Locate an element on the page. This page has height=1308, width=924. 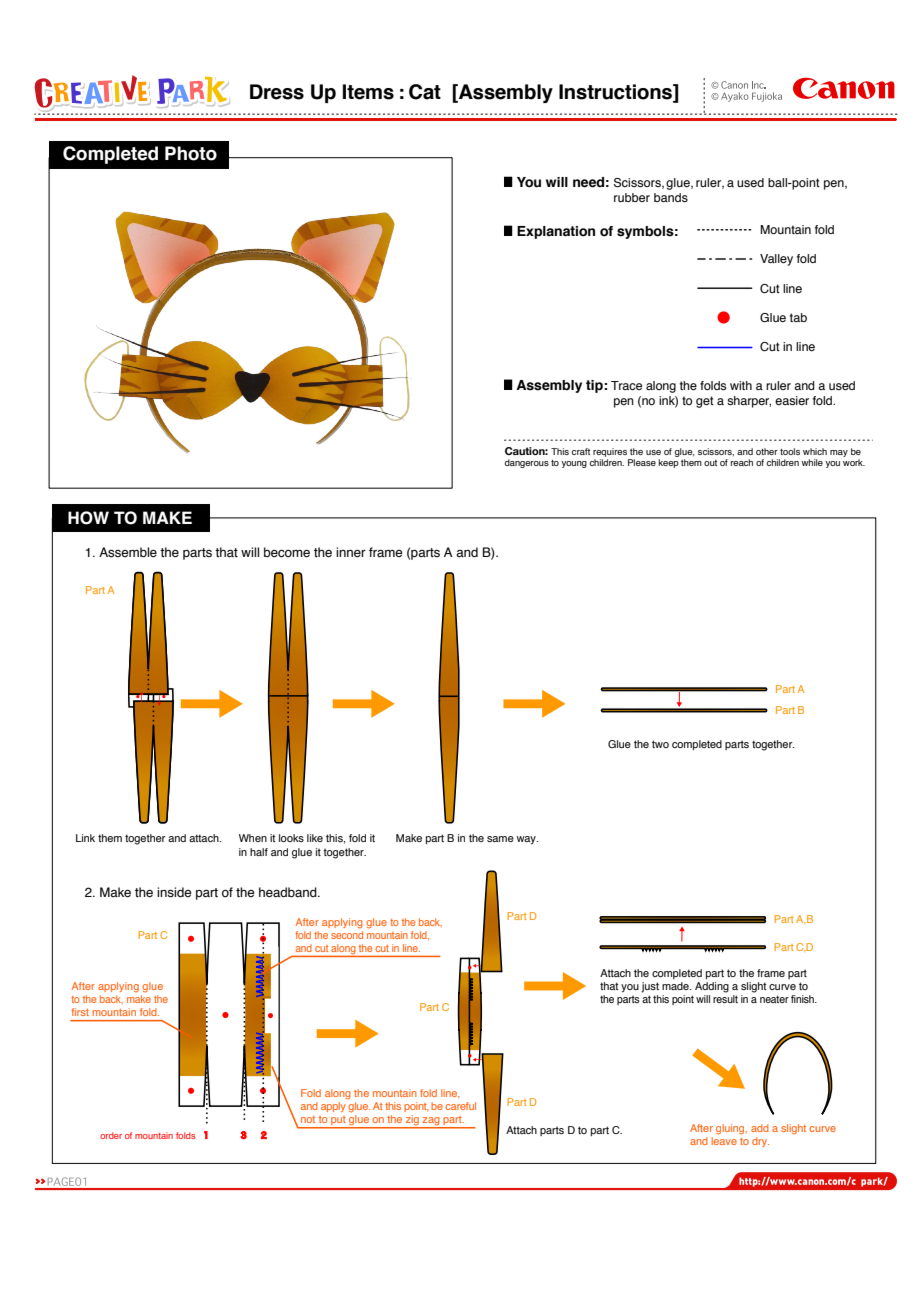
with is located at coordinates (741, 385).
